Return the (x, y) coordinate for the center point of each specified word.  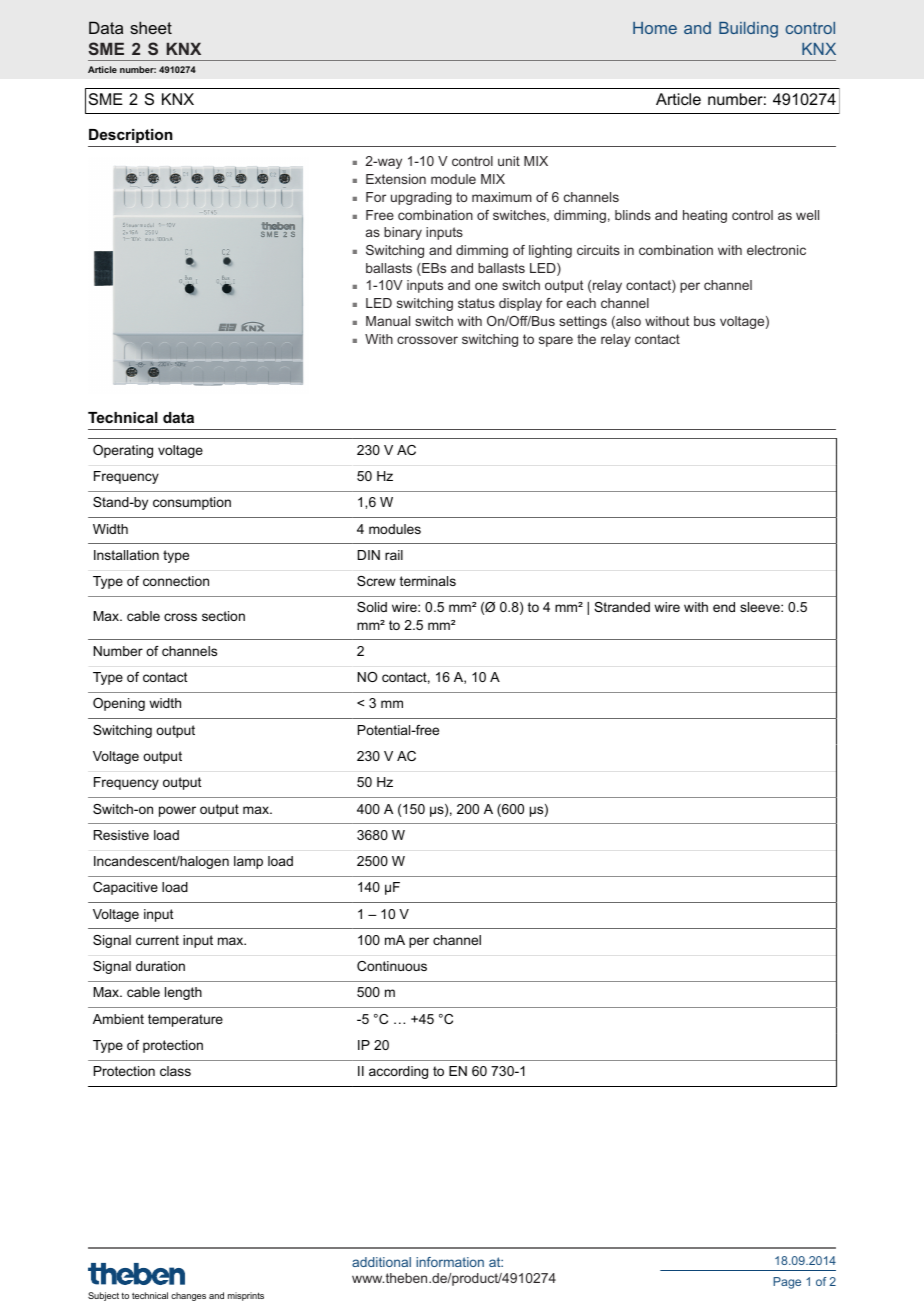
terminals (428, 581)
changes (188, 1296)
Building (748, 30)
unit (509, 161)
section (223, 616)
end (724, 607)
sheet (151, 27)
